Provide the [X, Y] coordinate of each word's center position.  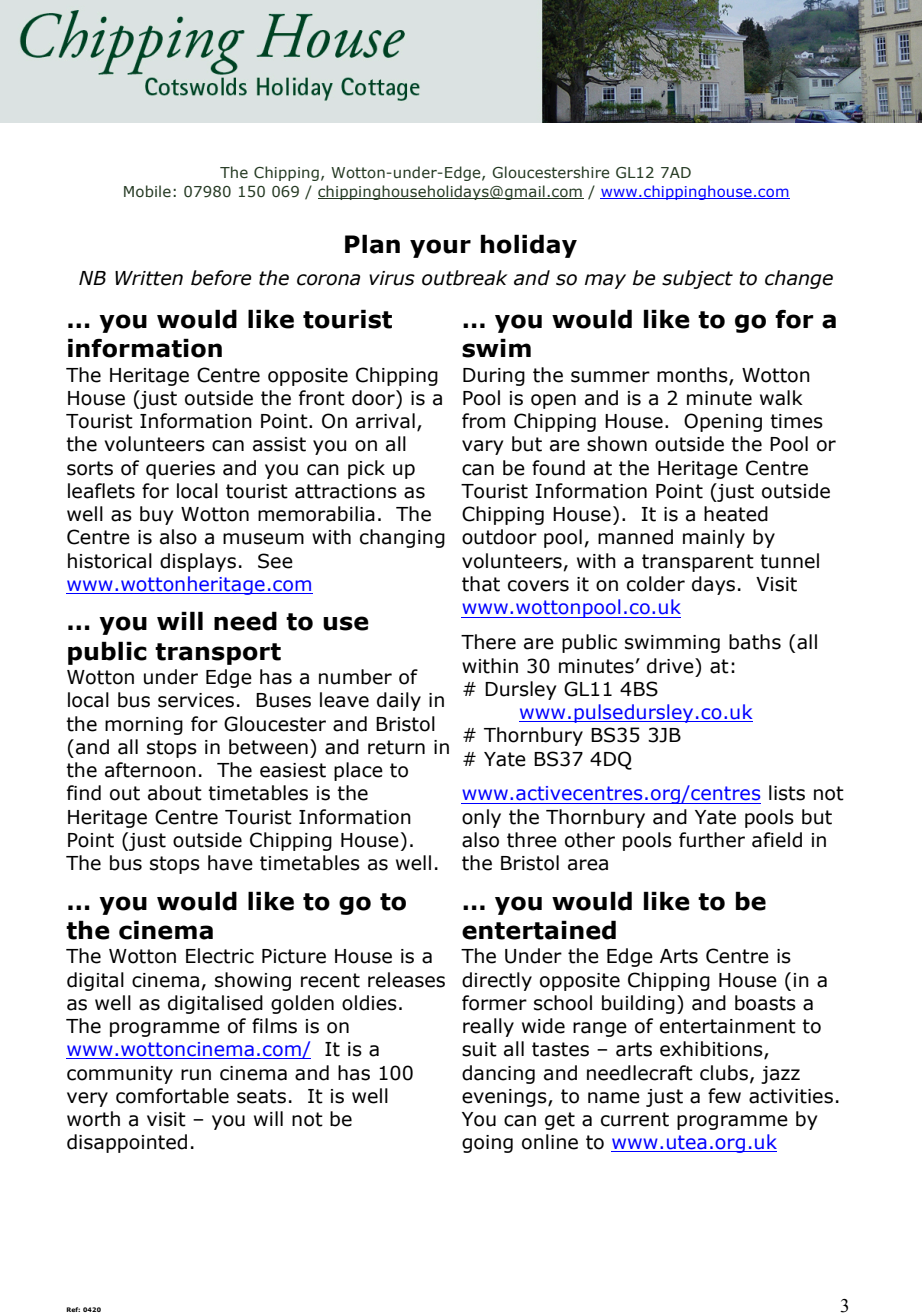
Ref [73, 1309]
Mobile [147, 191]
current [635, 1119]
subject [697, 279]
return [396, 747]
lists [787, 793]
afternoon [150, 770]
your [440, 248]
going [487, 1144]
